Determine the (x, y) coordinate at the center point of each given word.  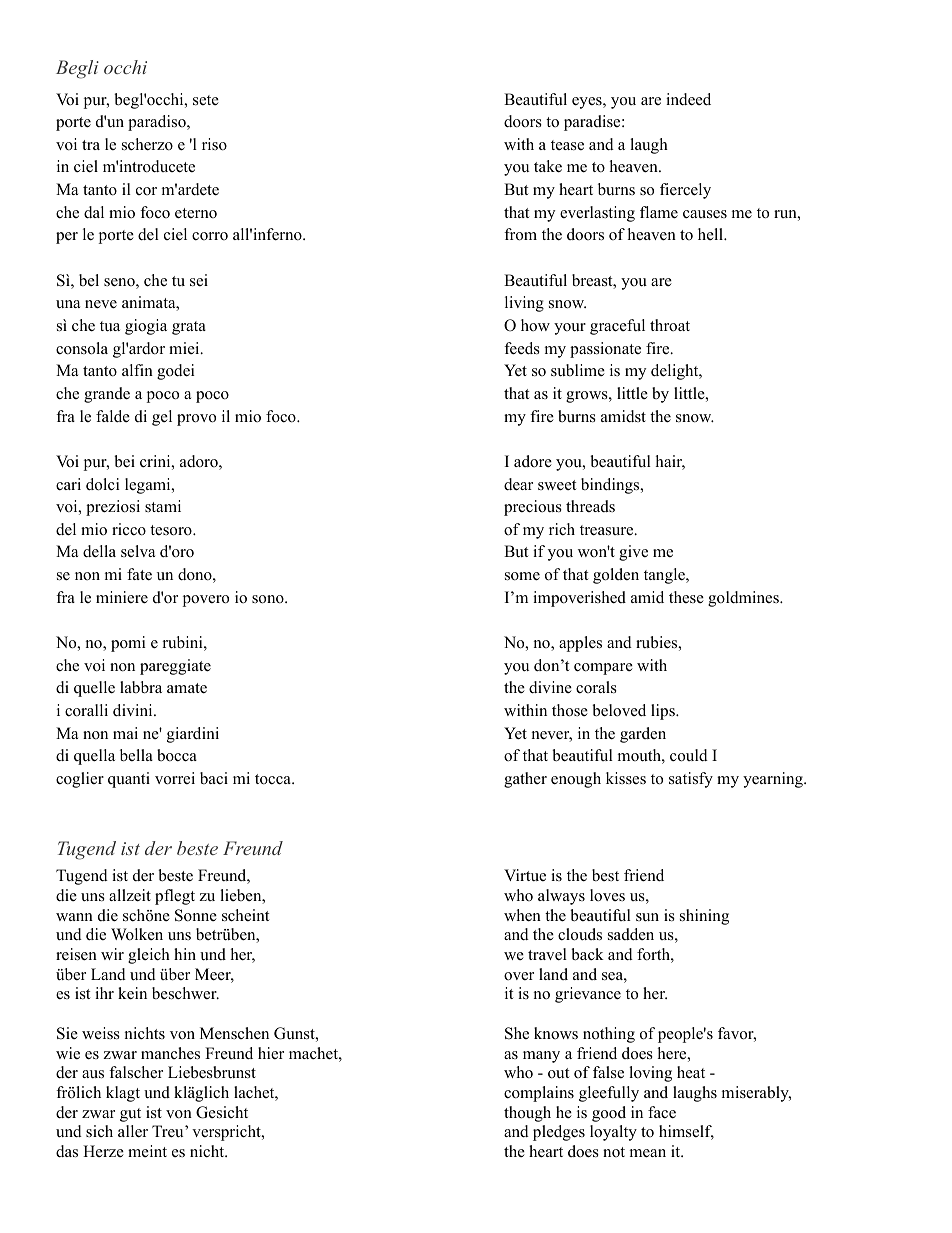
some (522, 576)
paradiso (158, 123)
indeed (688, 99)
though (527, 1114)
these (686, 597)
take (548, 166)
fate (139, 574)
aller (133, 1131)
